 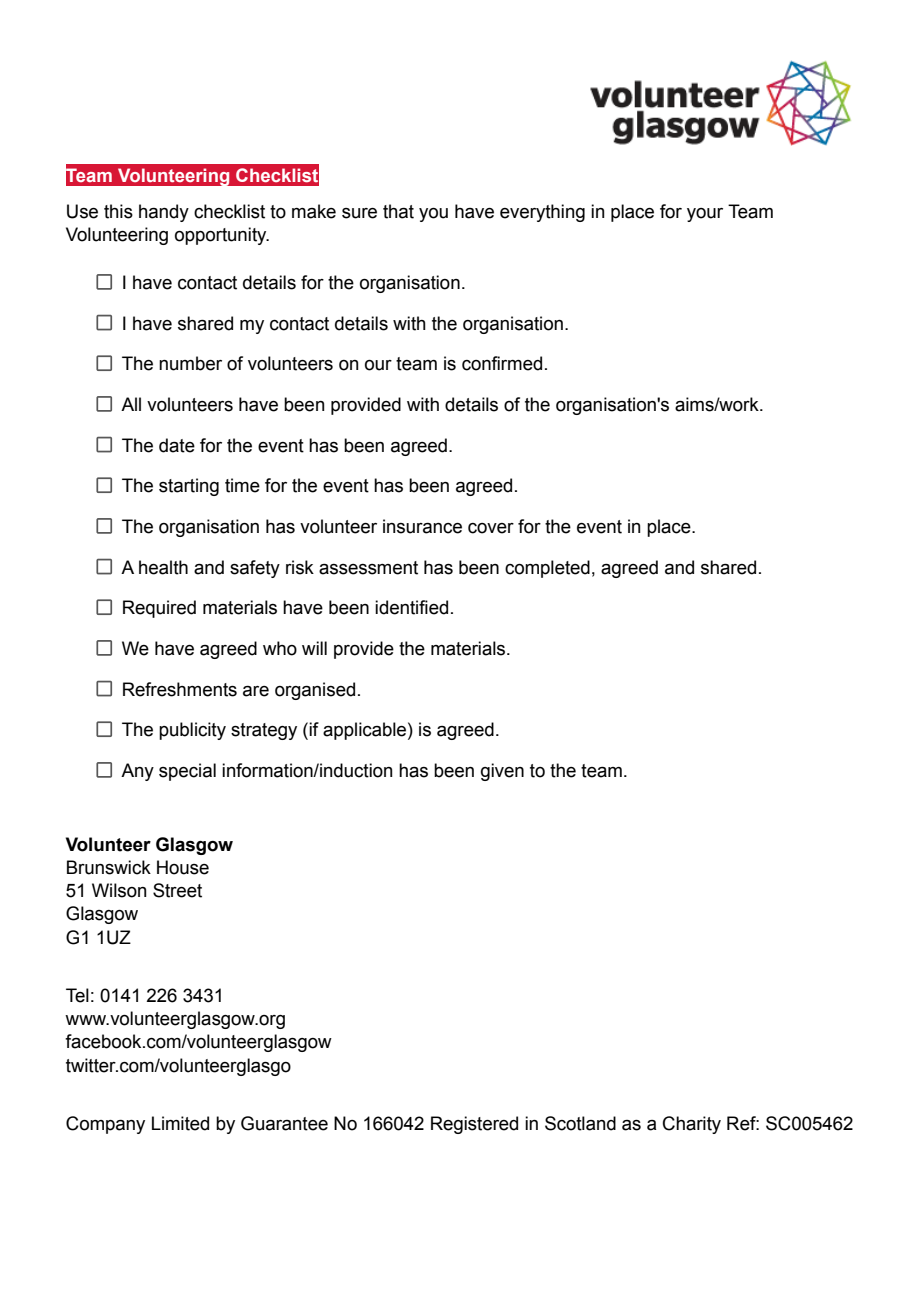 What do you see at coordinates (180, 689) in the screenshot?
I see `Refreshments` at bounding box center [180, 689].
